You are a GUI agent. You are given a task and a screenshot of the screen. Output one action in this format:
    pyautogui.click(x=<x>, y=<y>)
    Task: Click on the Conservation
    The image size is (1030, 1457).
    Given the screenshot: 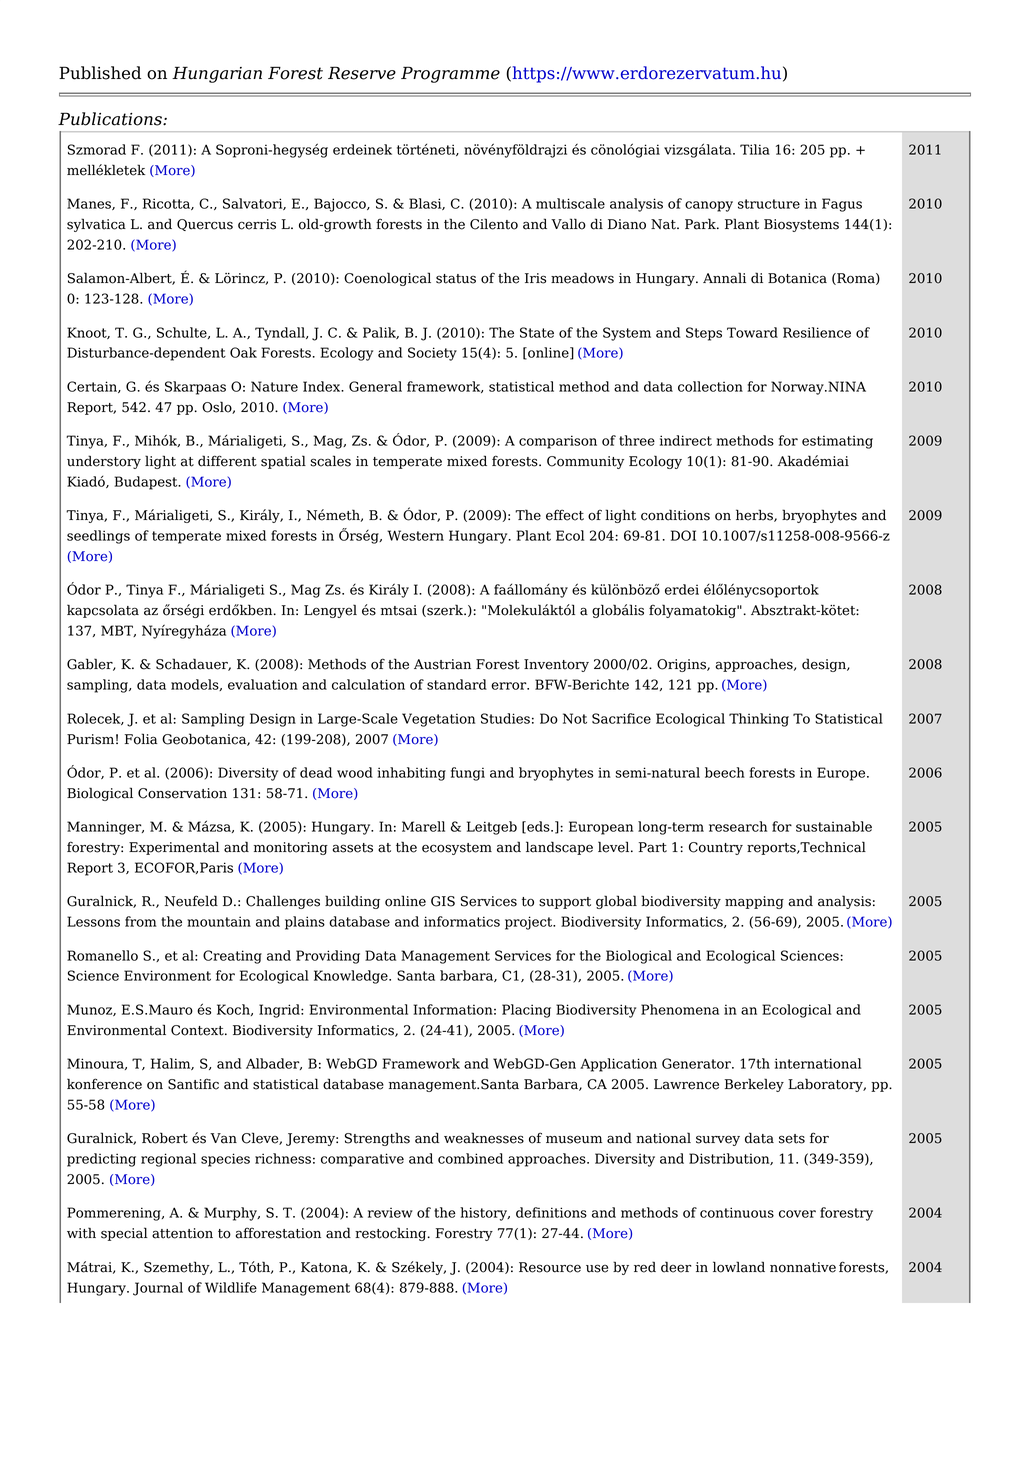 What is the action you would take?
    pyautogui.click(x=182, y=793)
